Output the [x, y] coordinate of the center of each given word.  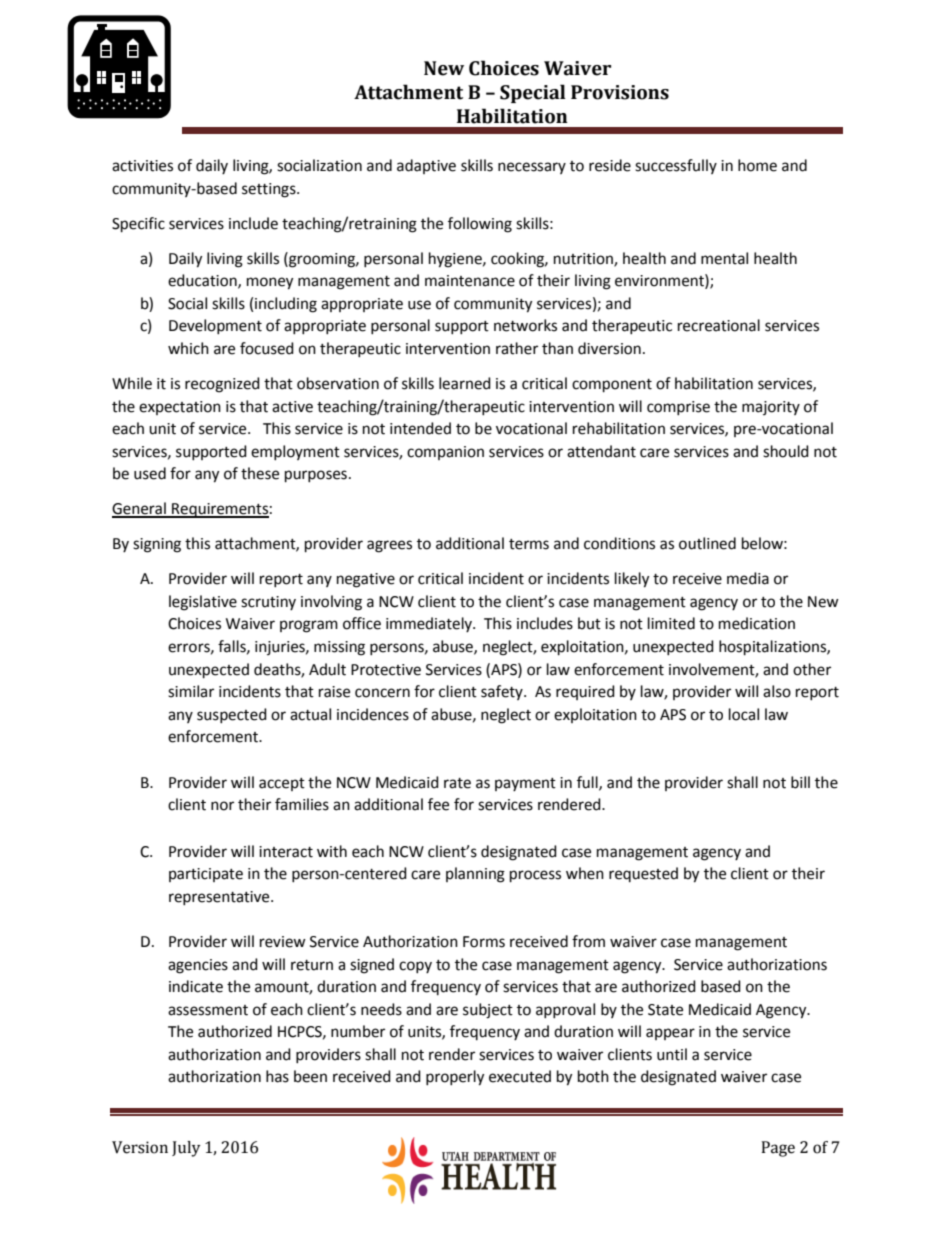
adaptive [426, 166]
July [186, 1149]
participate [206, 875]
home [757, 165]
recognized [222, 385]
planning [475, 875]
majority [771, 408]
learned [465, 383]
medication [757, 623]
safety [503, 692]
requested [643, 874]
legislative [203, 603]
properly [455, 1078]
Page [778, 1149]
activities [142, 166]
